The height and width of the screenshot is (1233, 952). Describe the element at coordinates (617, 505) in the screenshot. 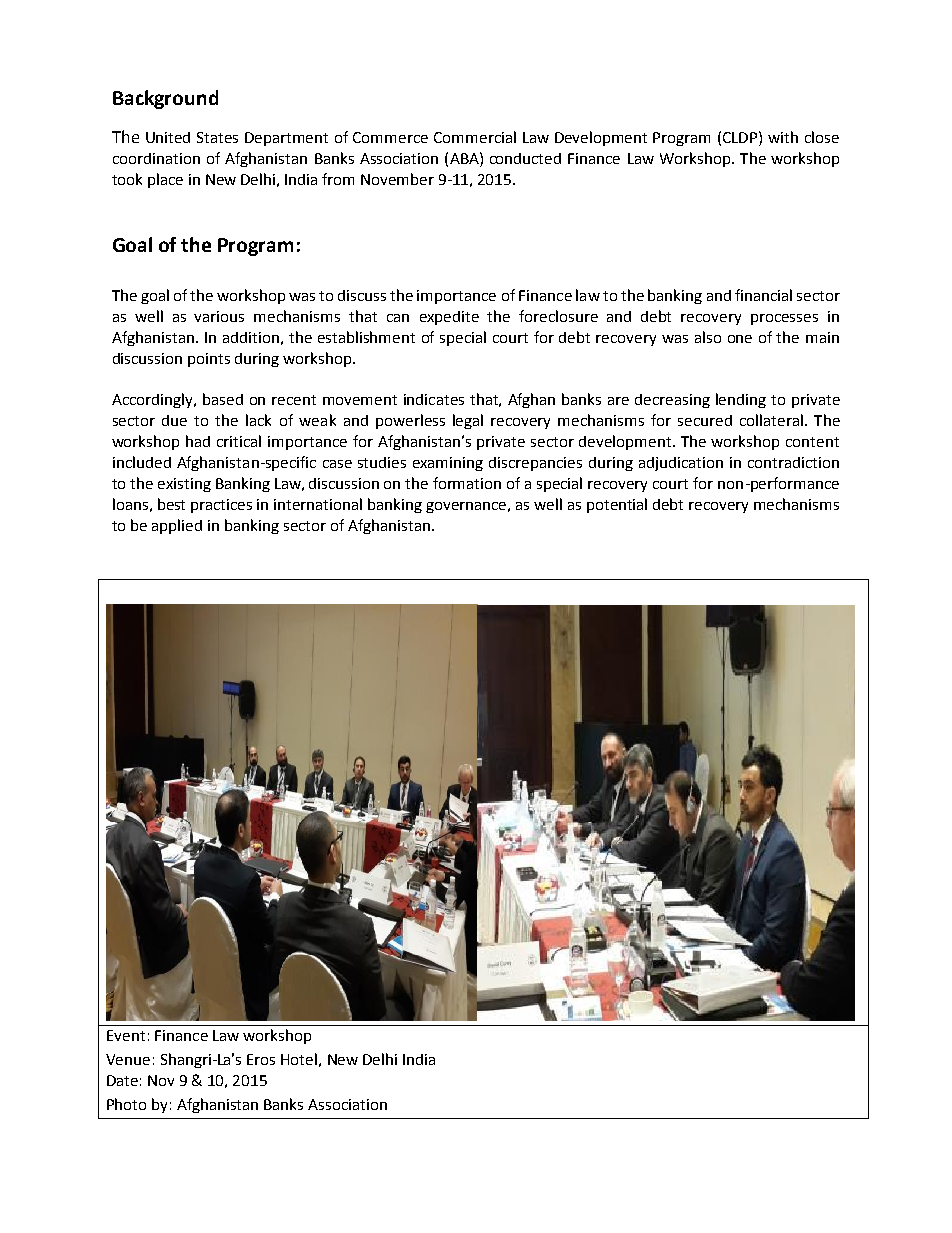

I see `potential` at that location.
